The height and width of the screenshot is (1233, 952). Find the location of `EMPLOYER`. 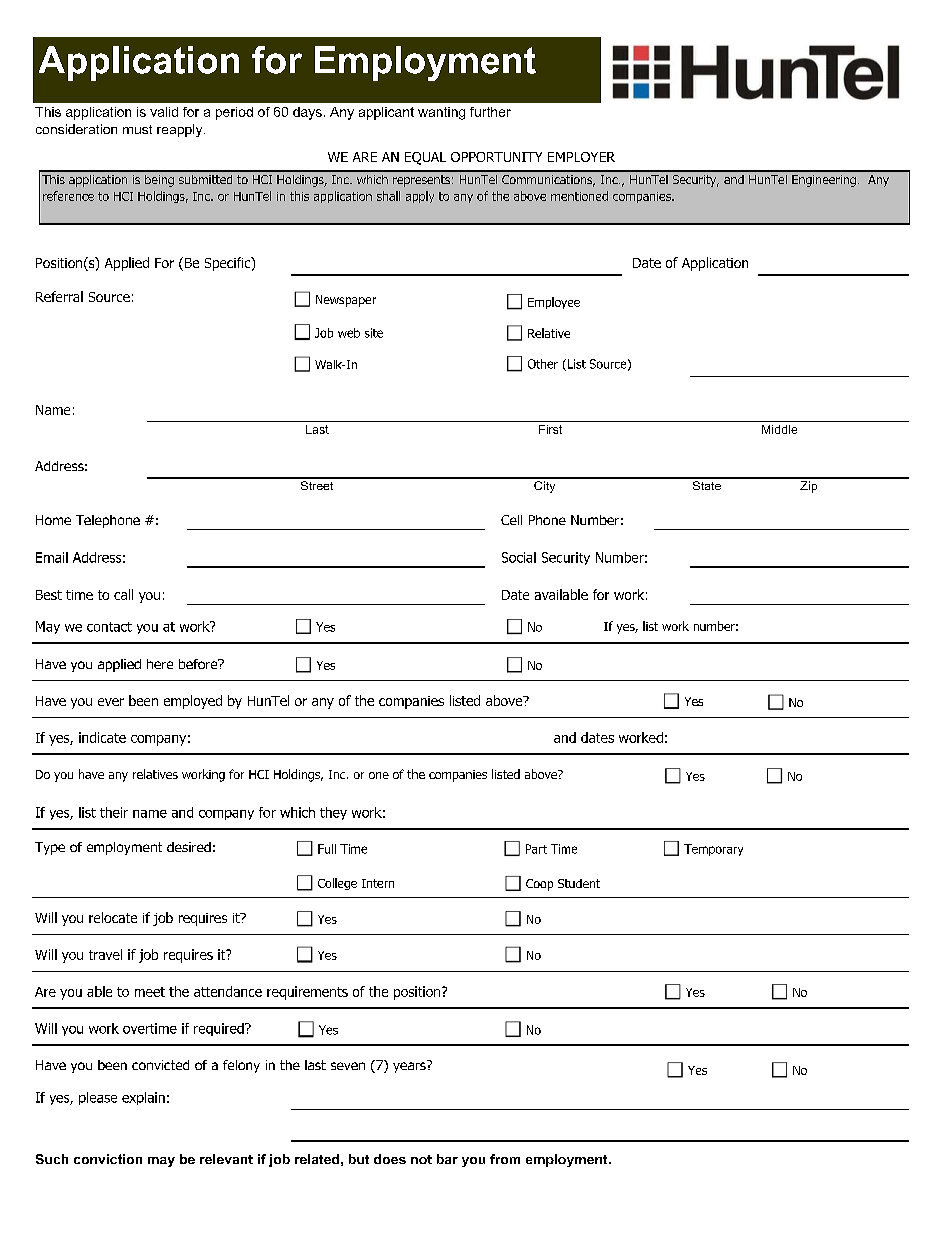

EMPLOYER is located at coordinates (581, 157).
